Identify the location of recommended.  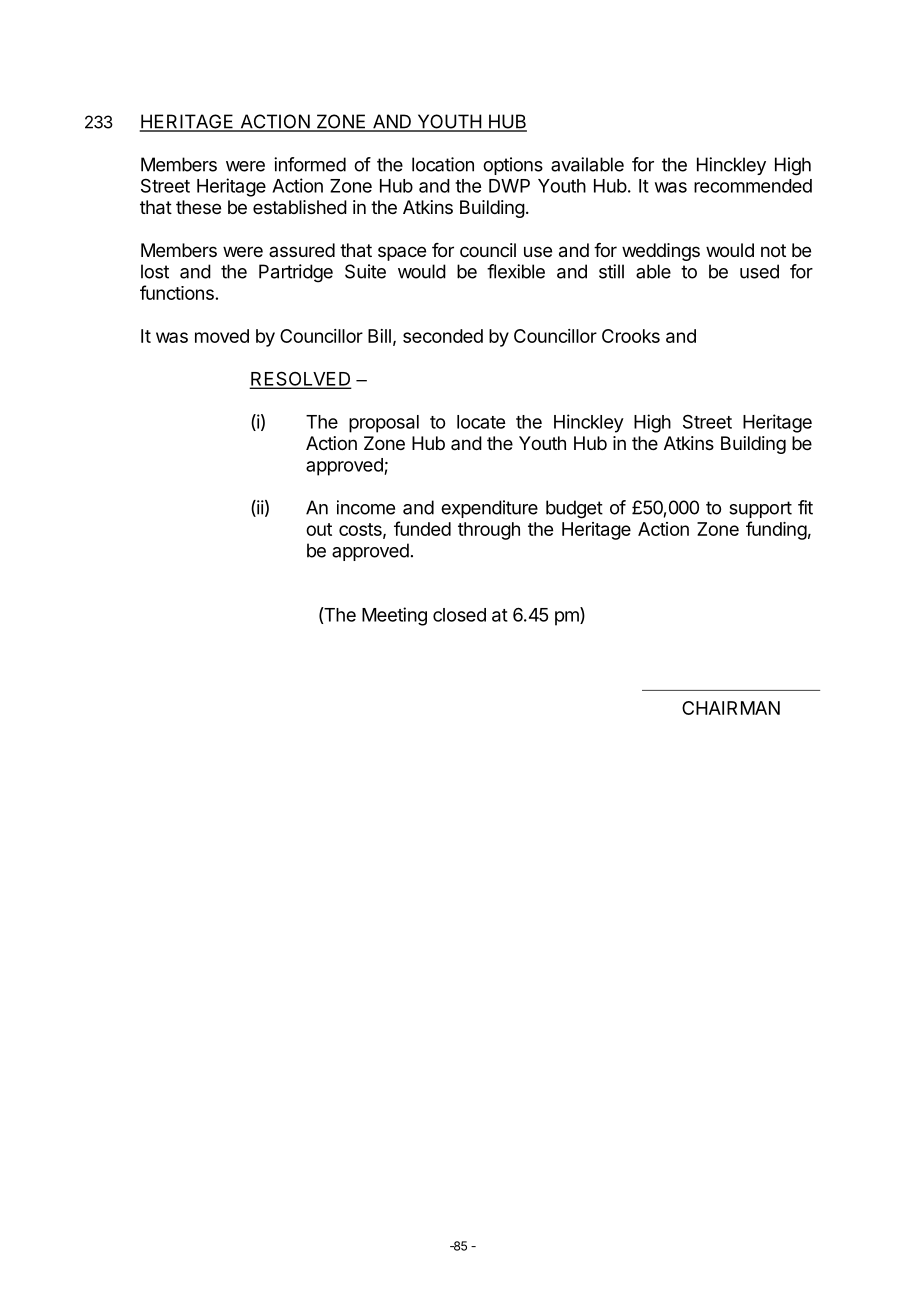
(753, 186).
